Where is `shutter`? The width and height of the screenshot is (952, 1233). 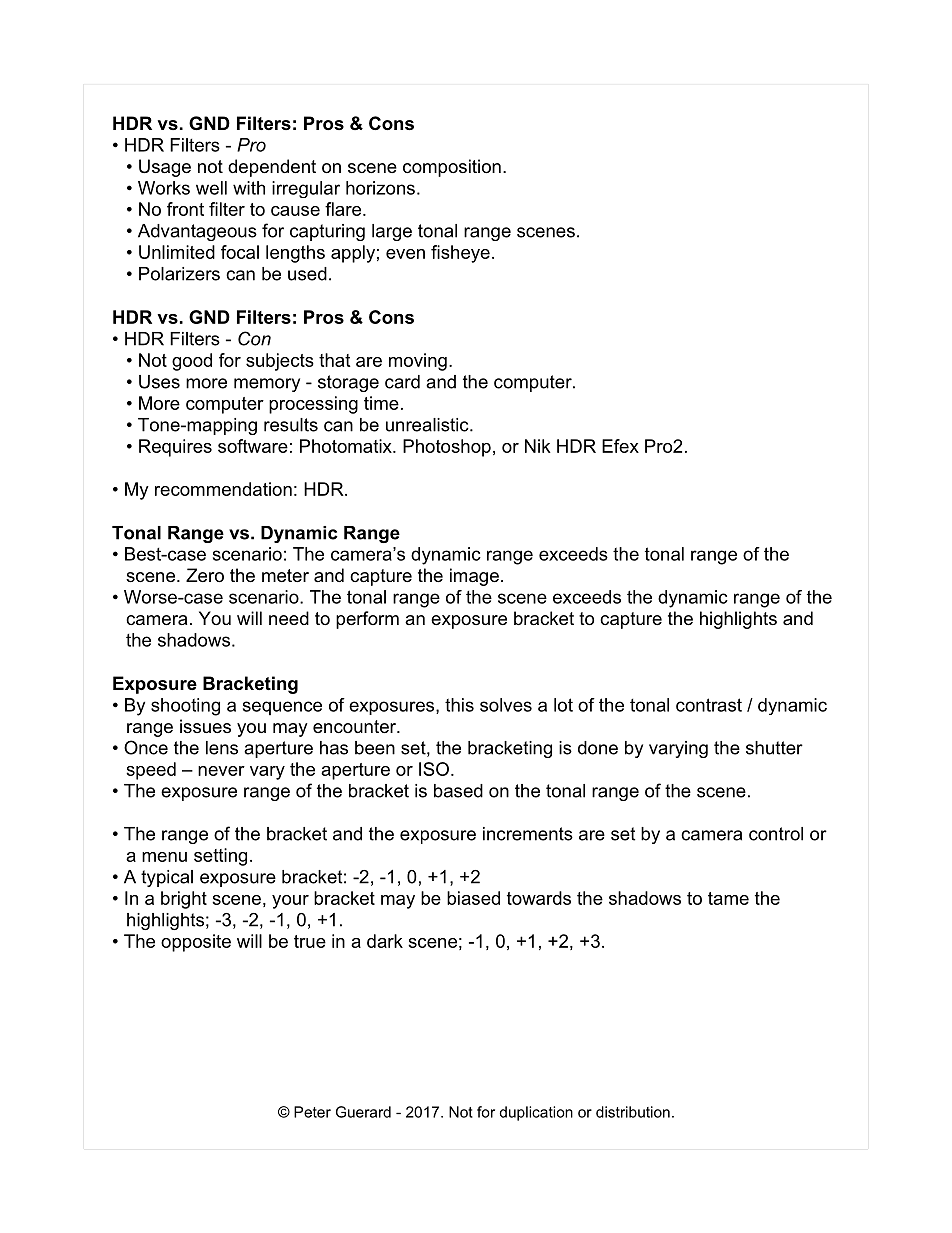
shutter is located at coordinates (774, 748).
